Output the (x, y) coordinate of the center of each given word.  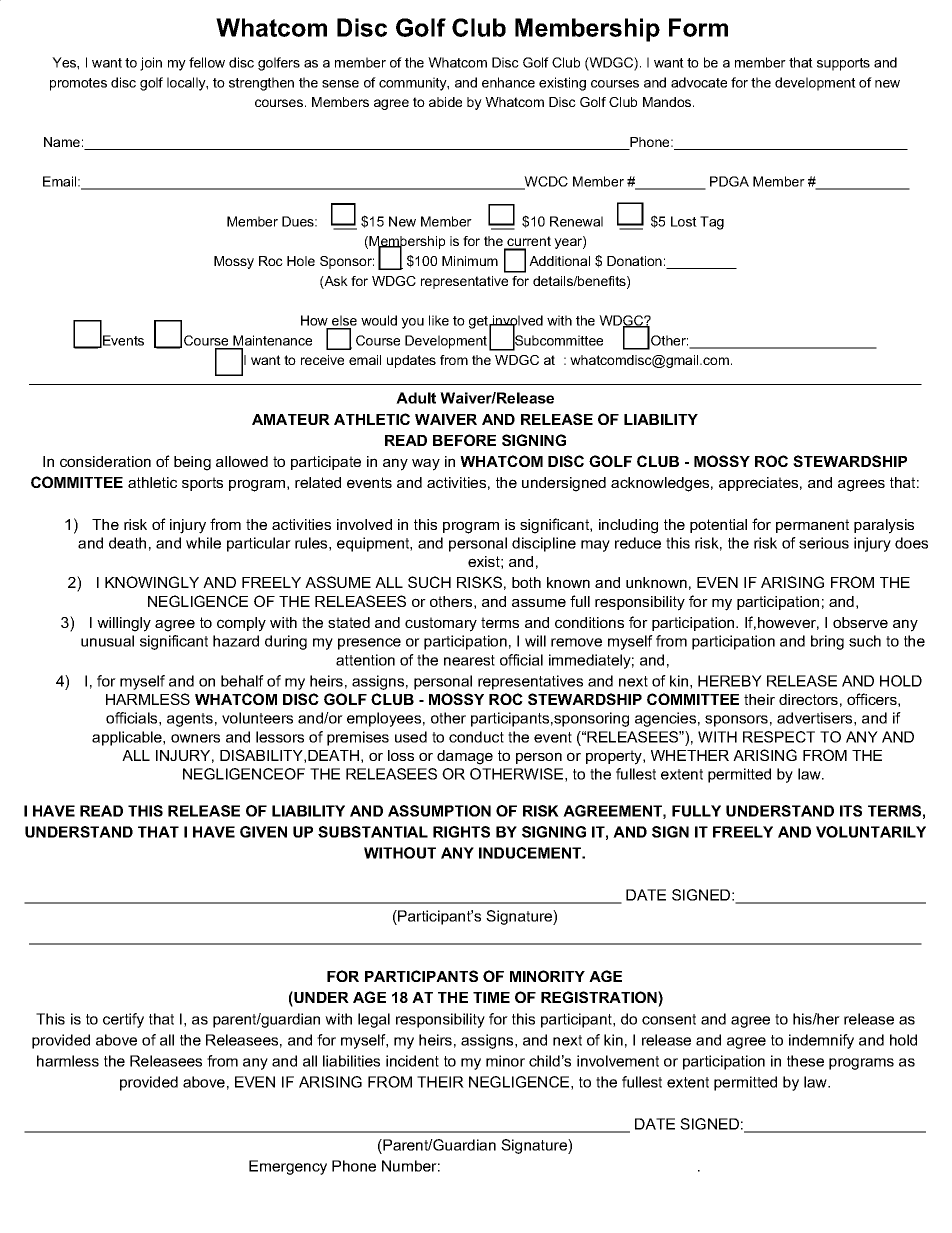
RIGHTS (461, 832)
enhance (508, 82)
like (439, 320)
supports (843, 64)
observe (860, 622)
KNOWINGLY (152, 582)
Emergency (288, 1167)
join (151, 64)
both (526, 582)
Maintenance (272, 340)
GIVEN (263, 832)
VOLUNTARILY (871, 832)
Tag (712, 223)
